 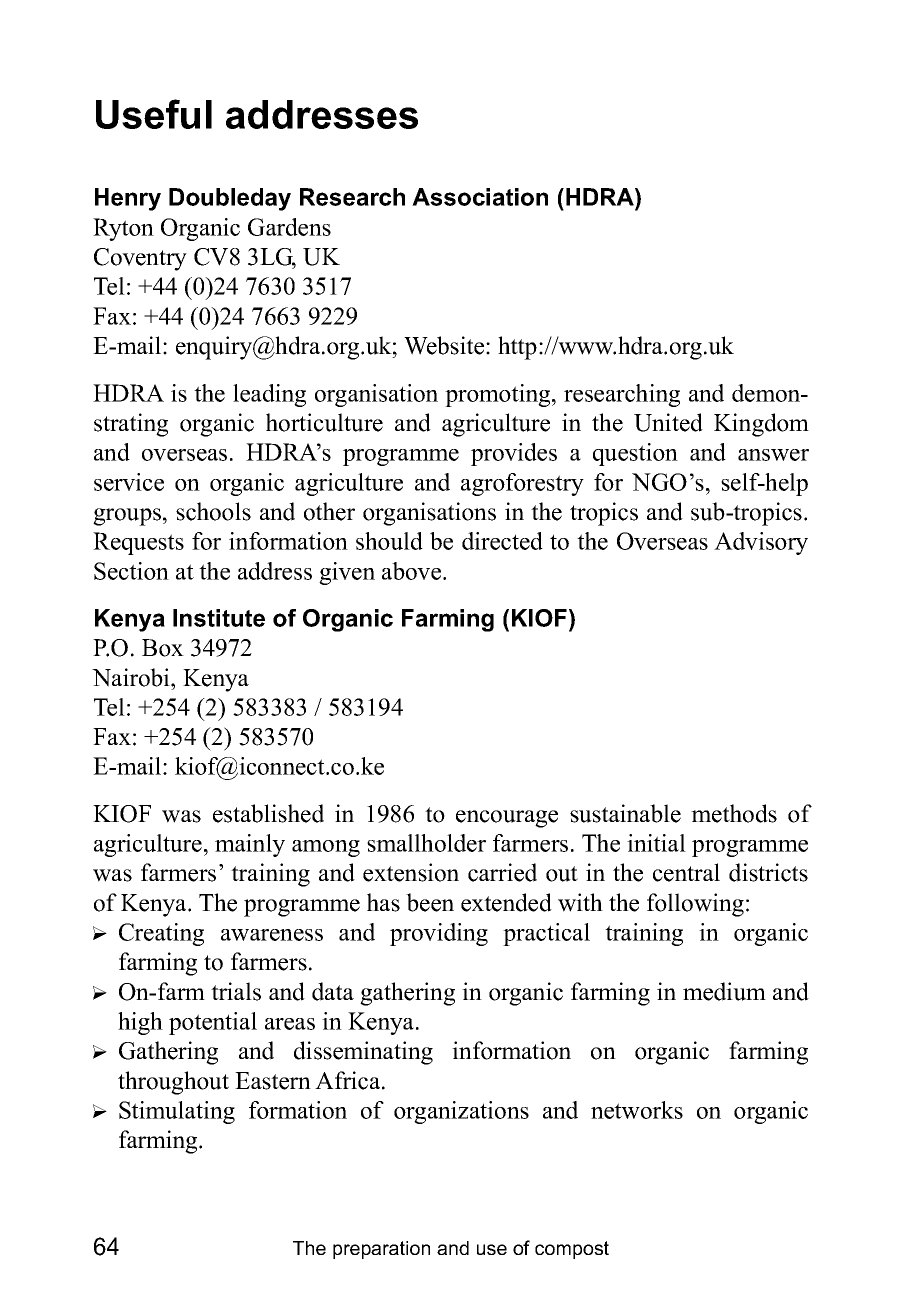 What do you see at coordinates (381, 1250) in the screenshot?
I see `preparation` at bounding box center [381, 1250].
